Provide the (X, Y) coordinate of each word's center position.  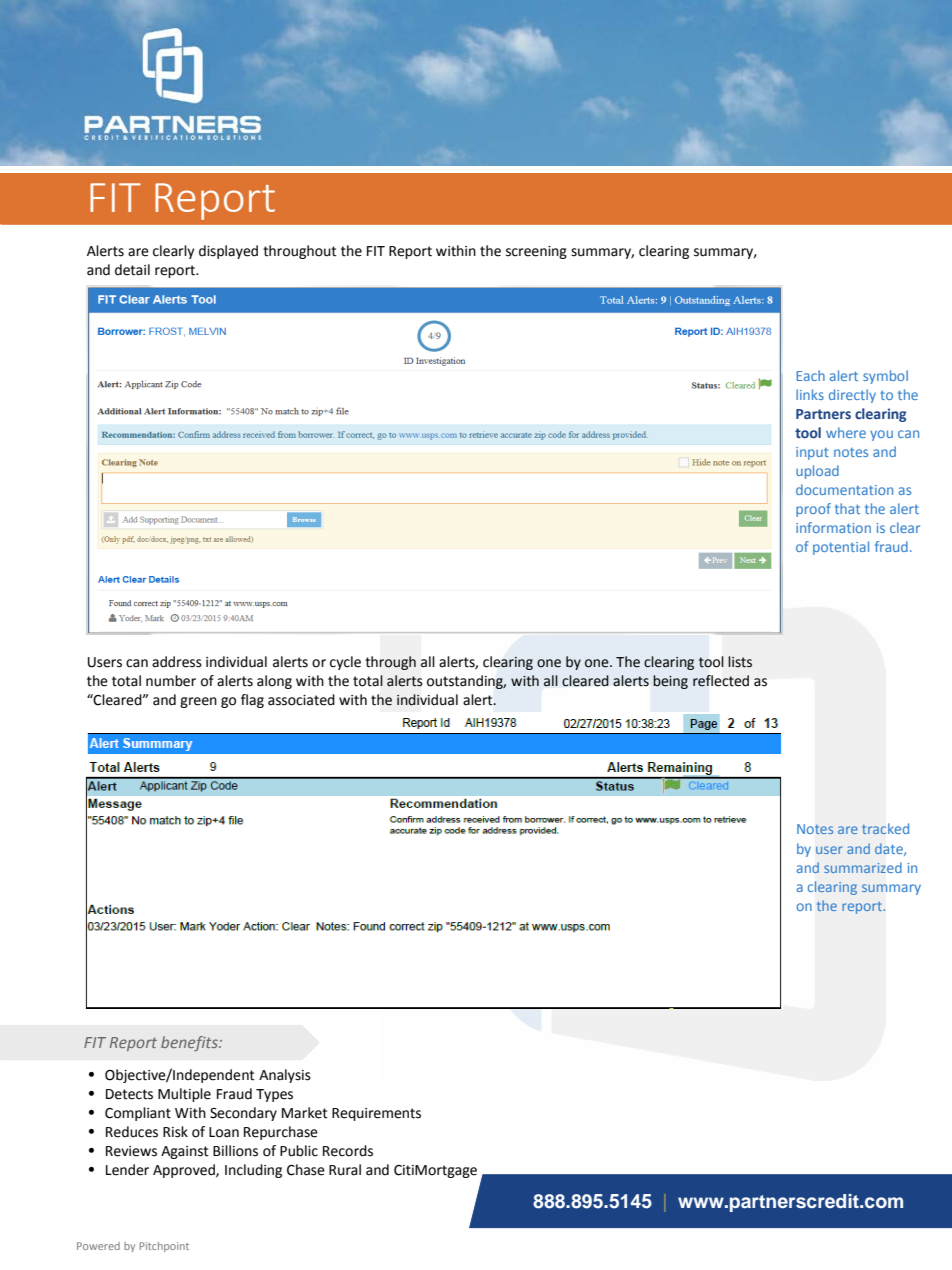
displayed (228, 252)
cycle (345, 663)
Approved (185, 1171)
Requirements (376, 1114)
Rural (345, 1170)
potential (841, 548)
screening (536, 252)
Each (810, 375)
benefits (190, 1043)
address (177, 662)
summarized (863, 867)
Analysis (285, 1076)
